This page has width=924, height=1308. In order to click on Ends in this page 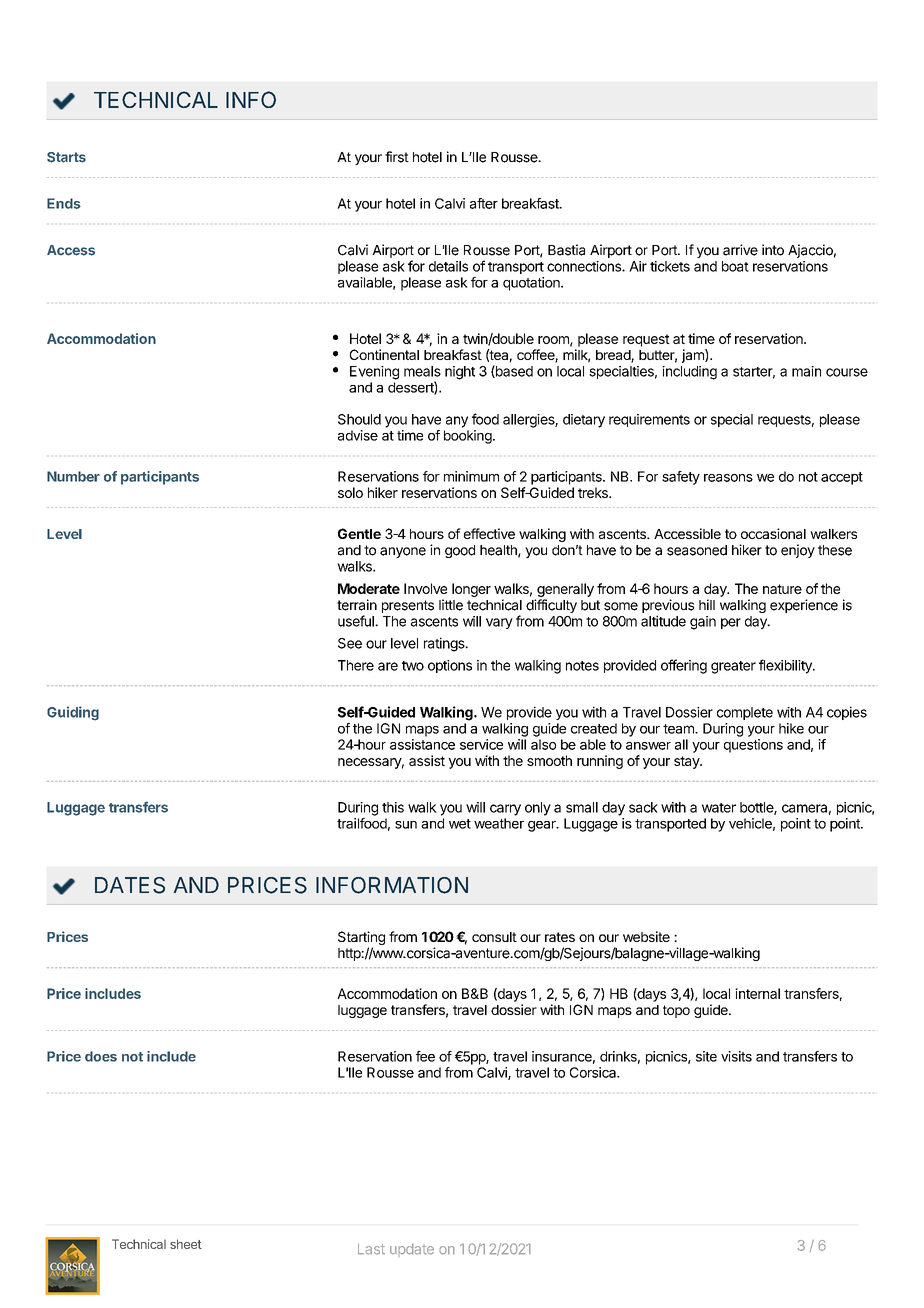, I will do `click(64, 203)`.
